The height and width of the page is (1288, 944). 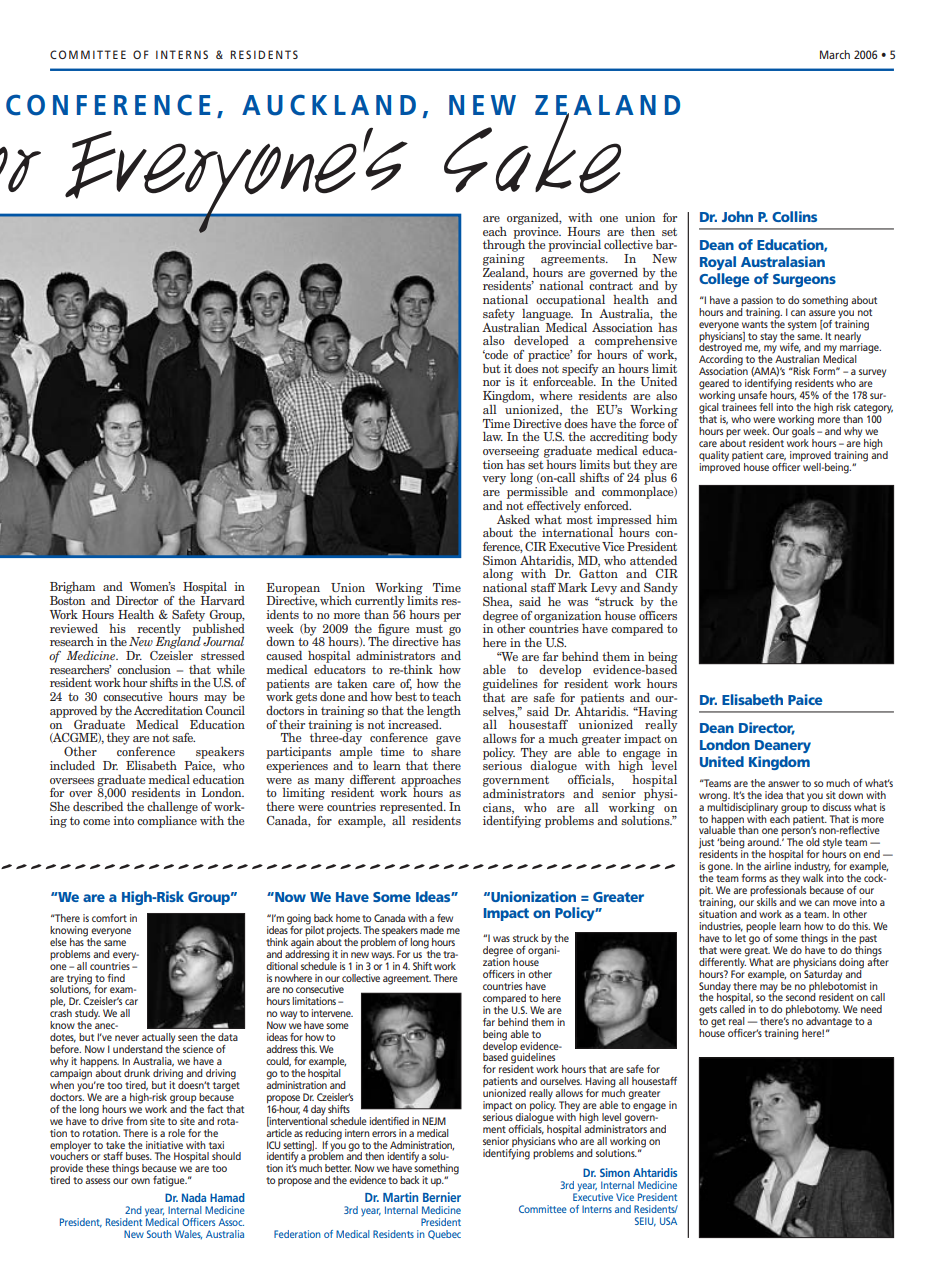 What do you see at coordinates (835, 54) in the page?
I see `March` at bounding box center [835, 54].
